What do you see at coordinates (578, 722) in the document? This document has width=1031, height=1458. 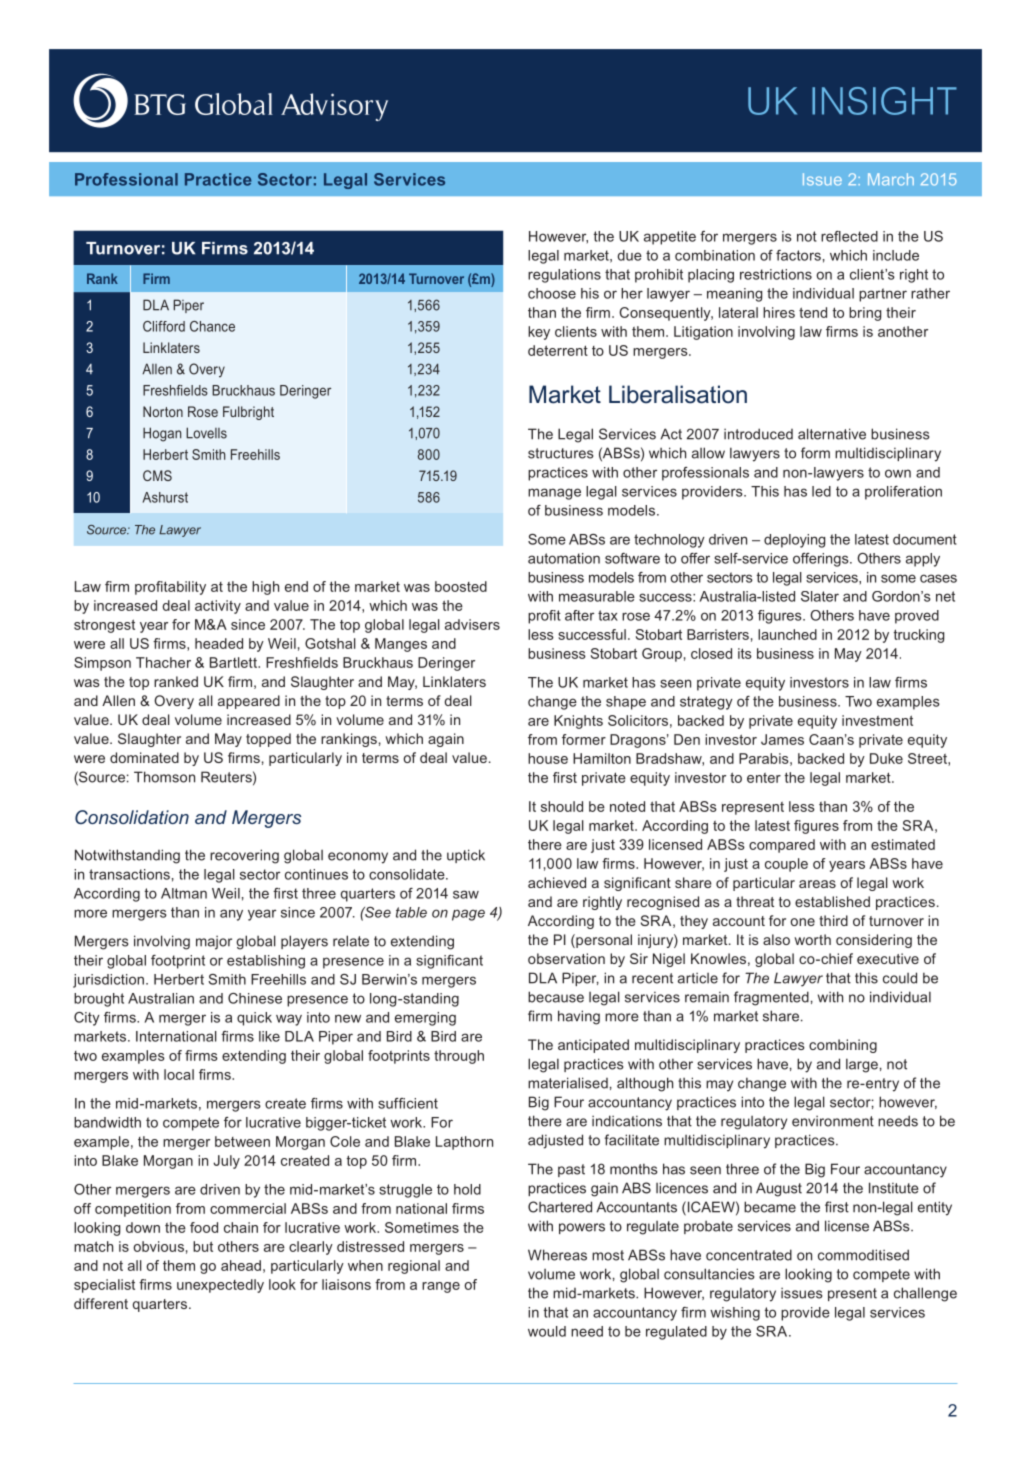 I see `Knights` at bounding box center [578, 722].
